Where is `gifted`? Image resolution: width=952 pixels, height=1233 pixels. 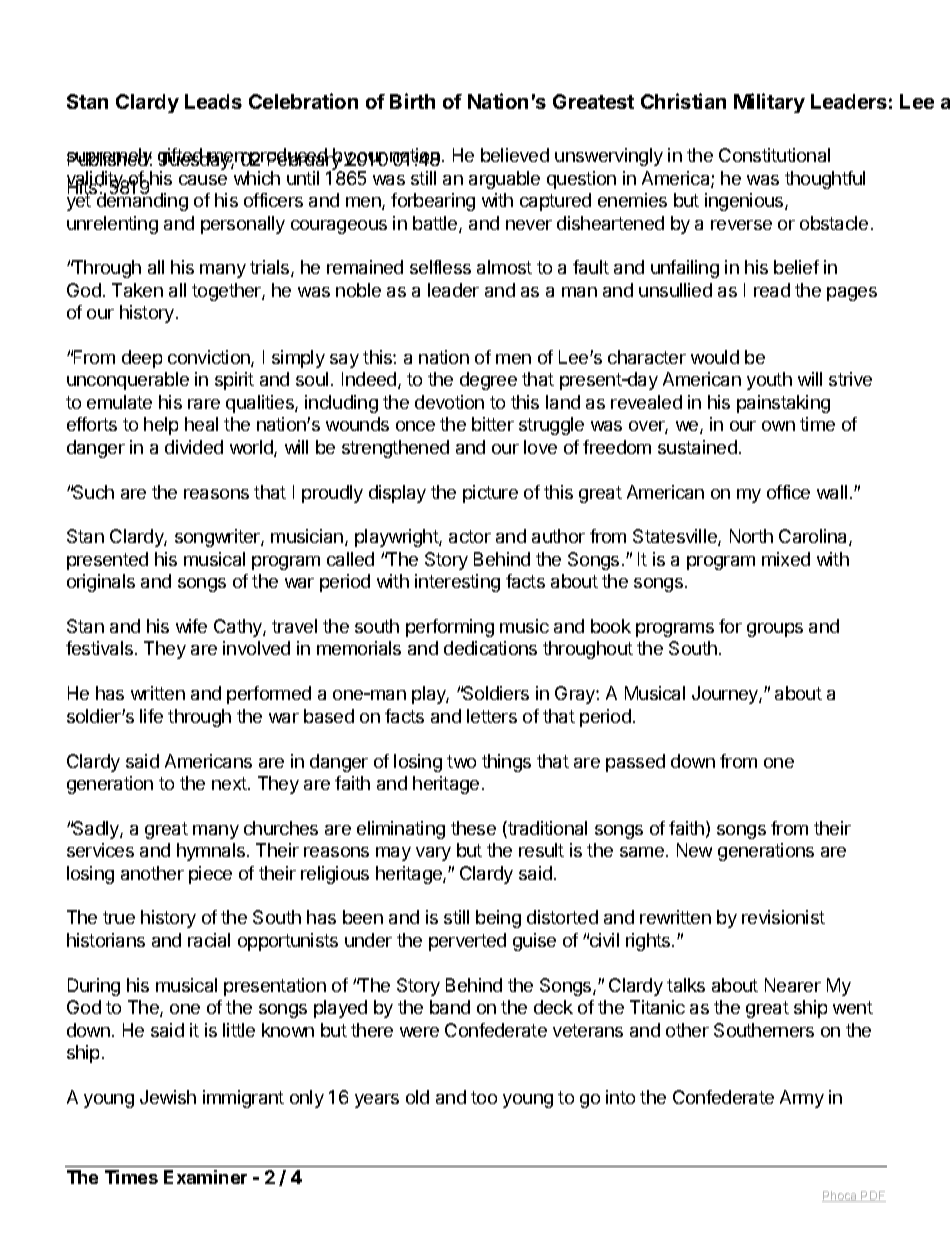 gifted is located at coordinates (181, 157).
